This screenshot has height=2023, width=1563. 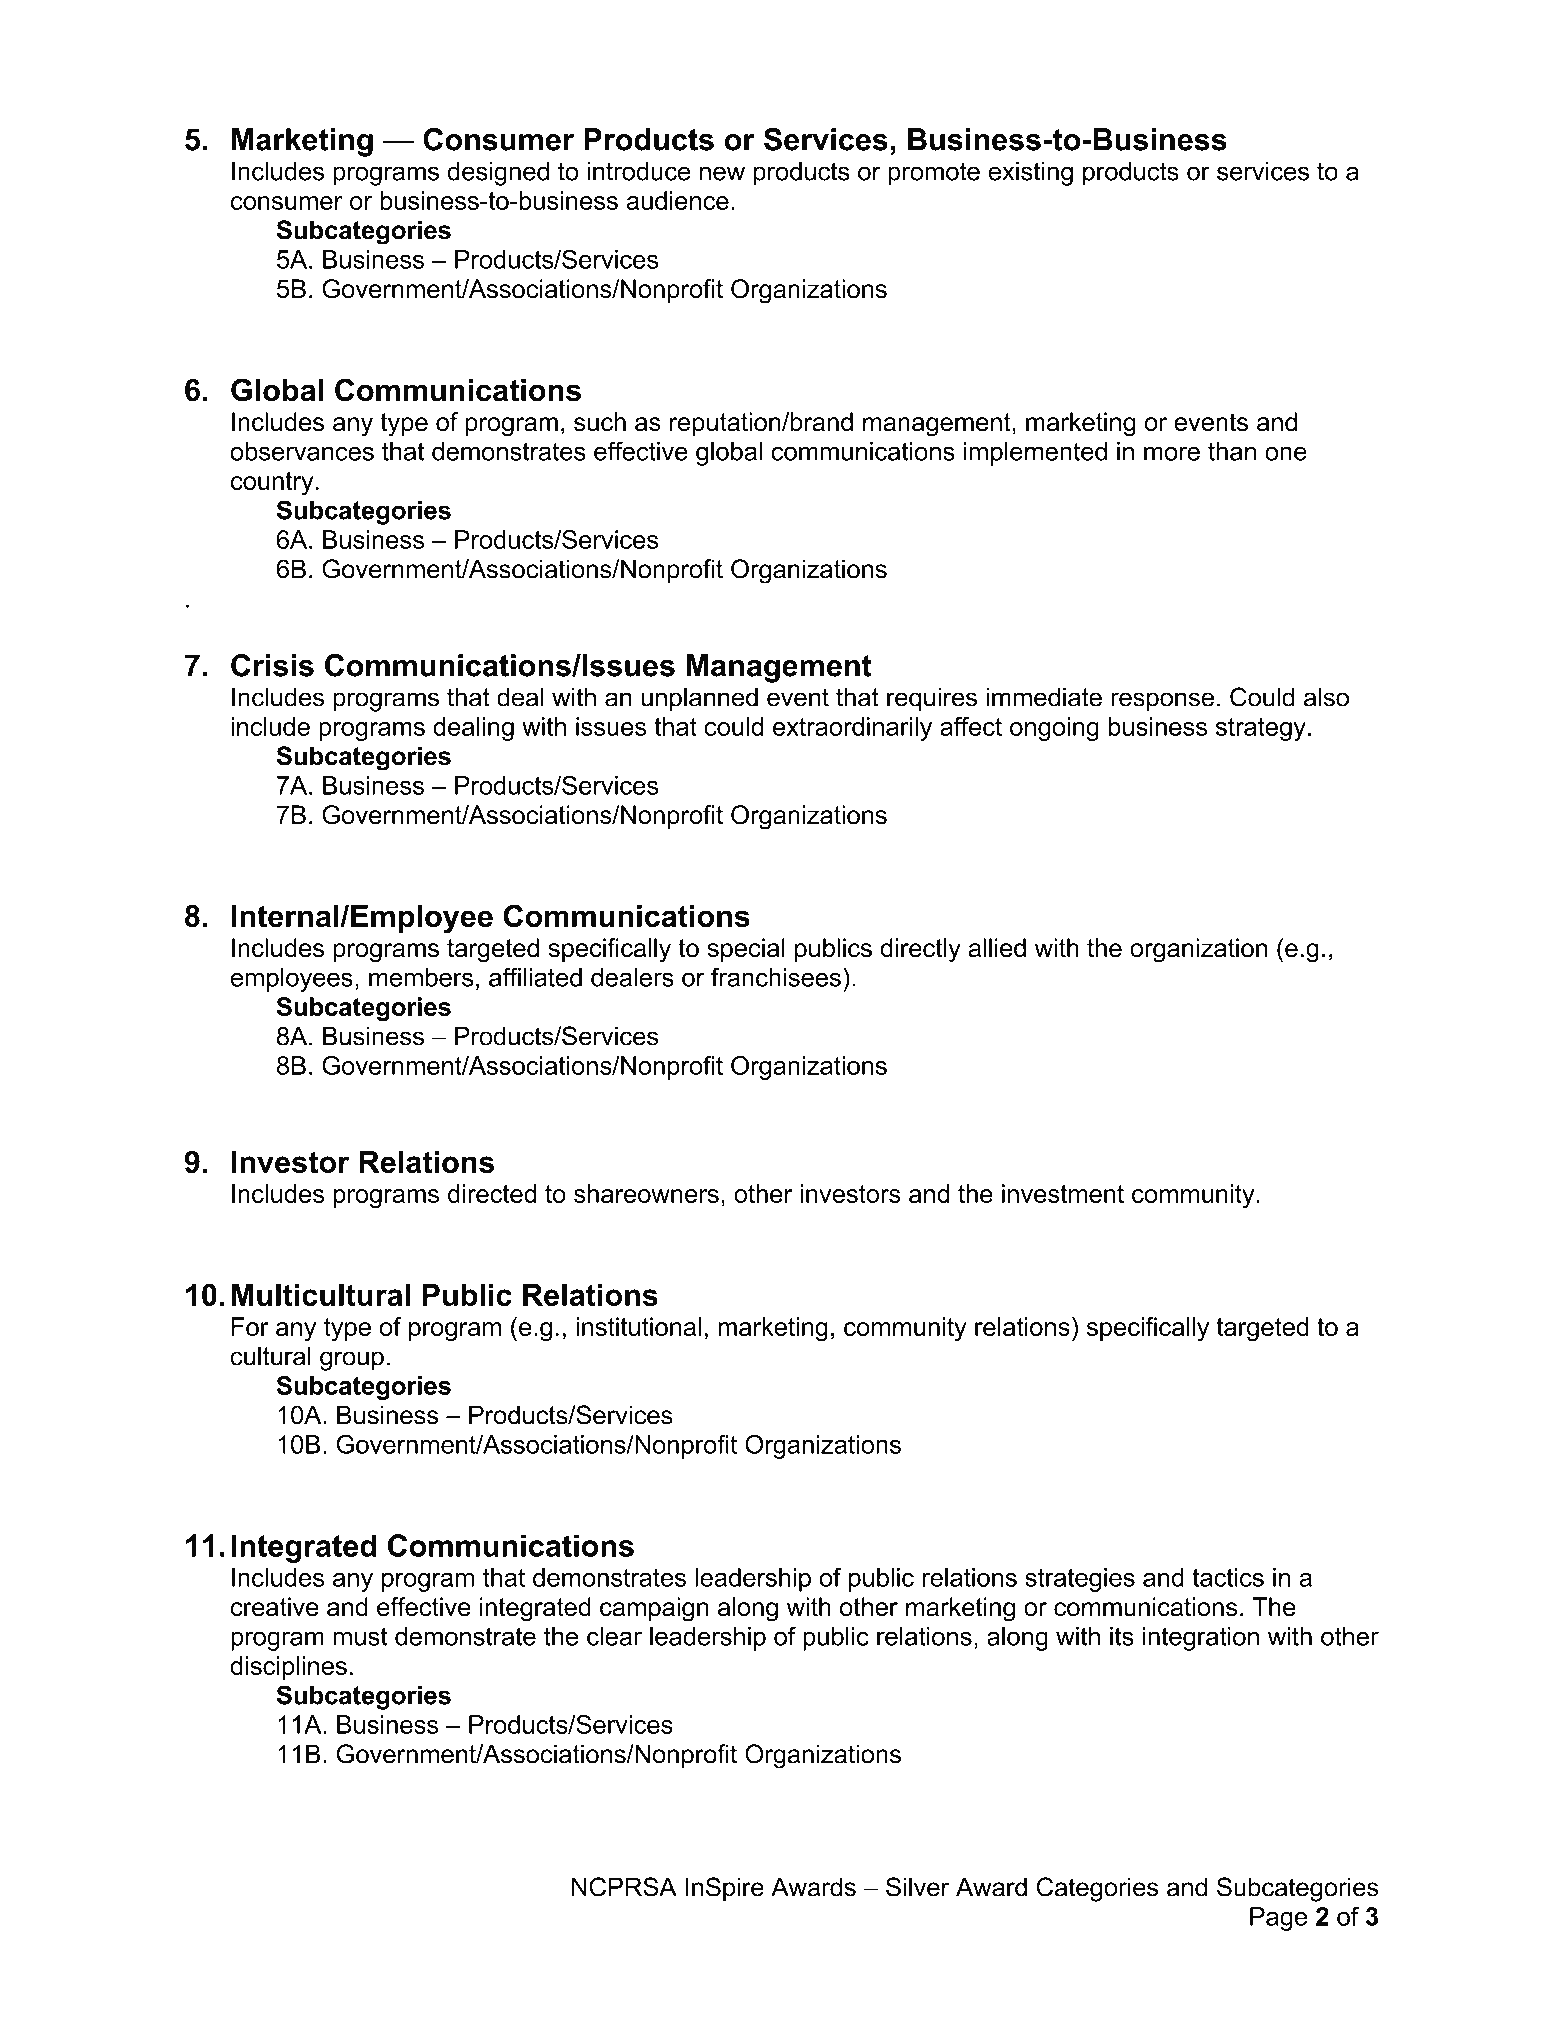 What do you see at coordinates (1063, 1193) in the screenshot?
I see `investment` at bounding box center [1063, 1193].
